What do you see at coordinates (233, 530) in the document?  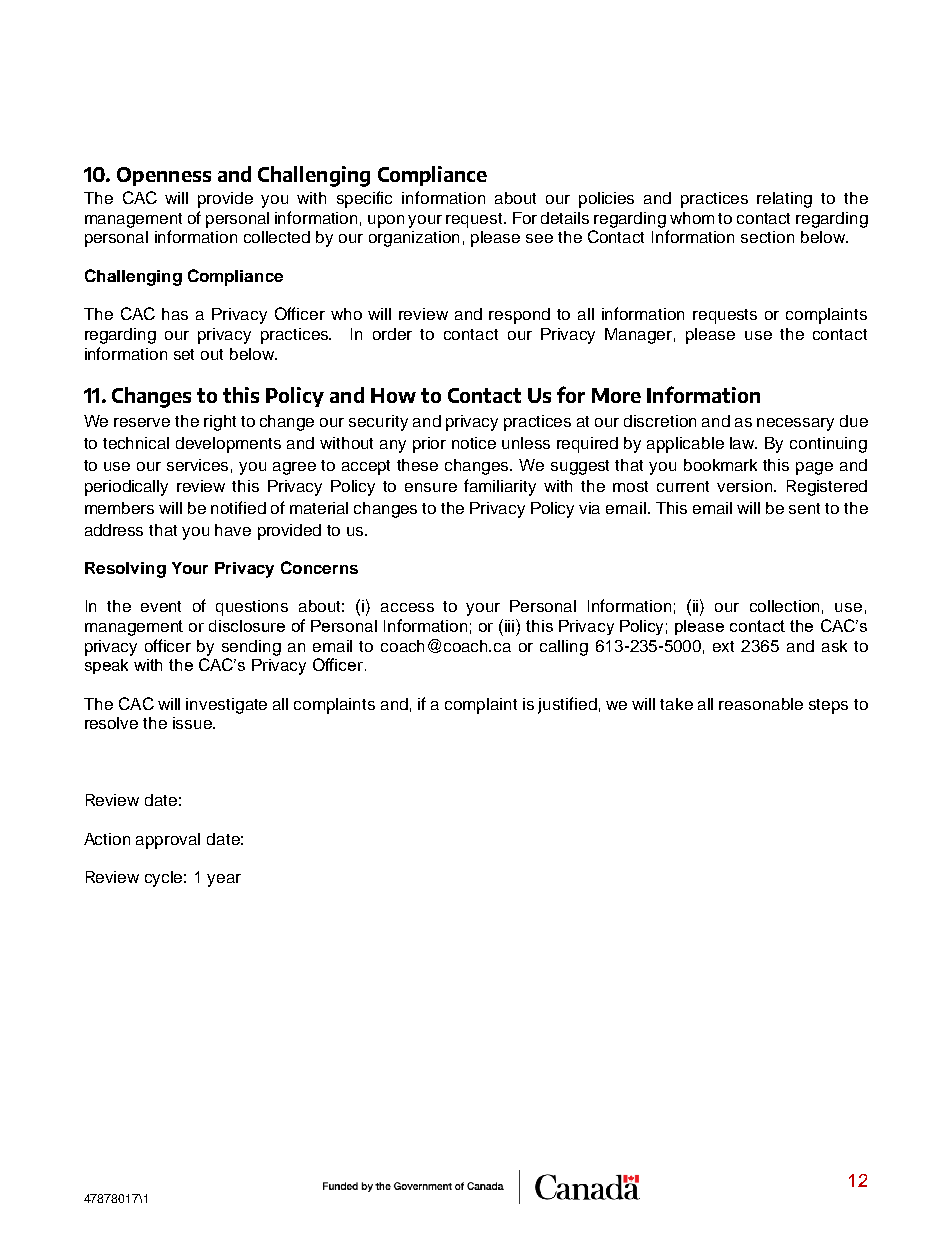 I see `have` at bounding box center [233, 530].
